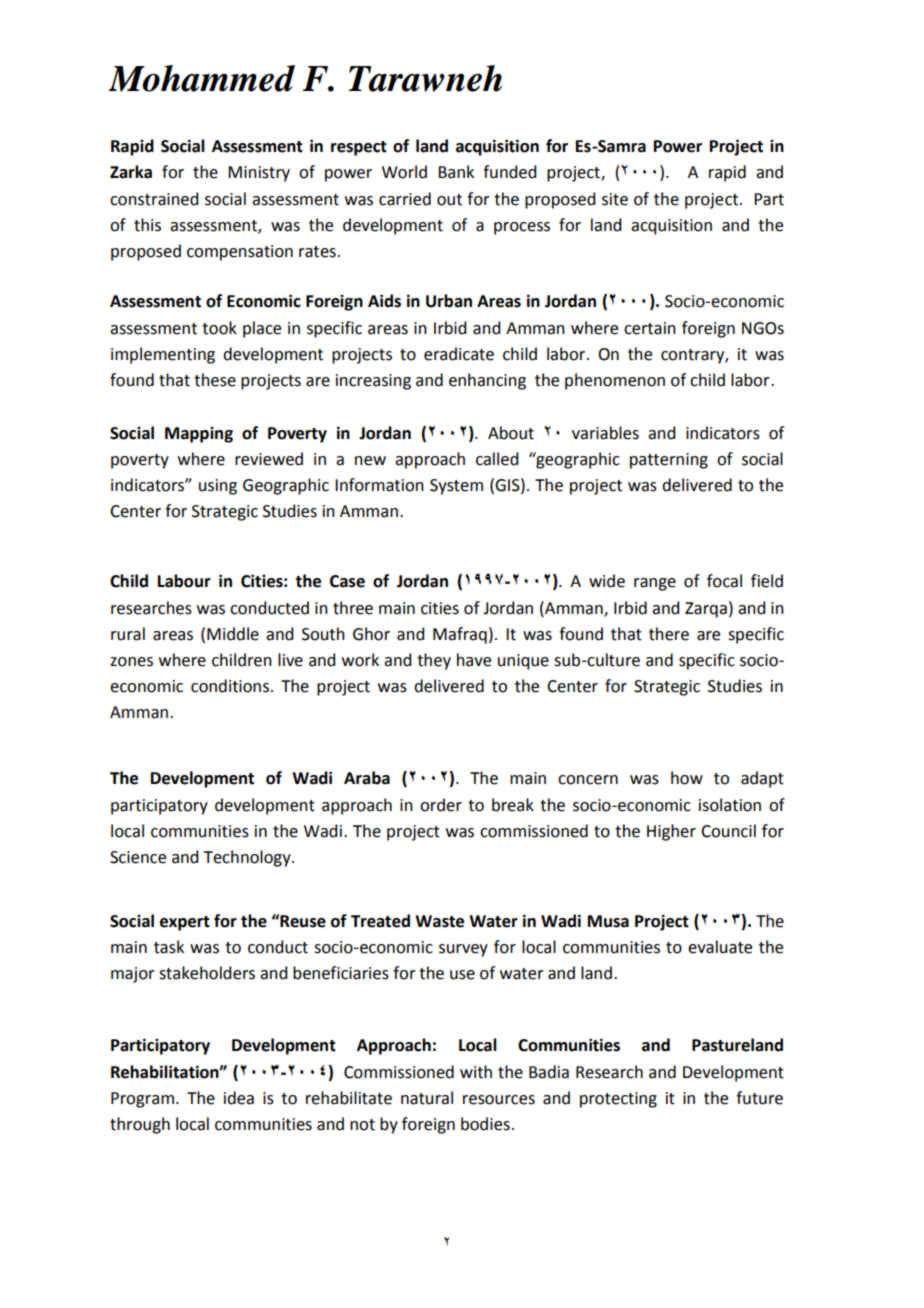 The height and width of the image is (1308, 924). Describe the element at coordinates (669, 461) in the image. I see `patterning` at that location.
